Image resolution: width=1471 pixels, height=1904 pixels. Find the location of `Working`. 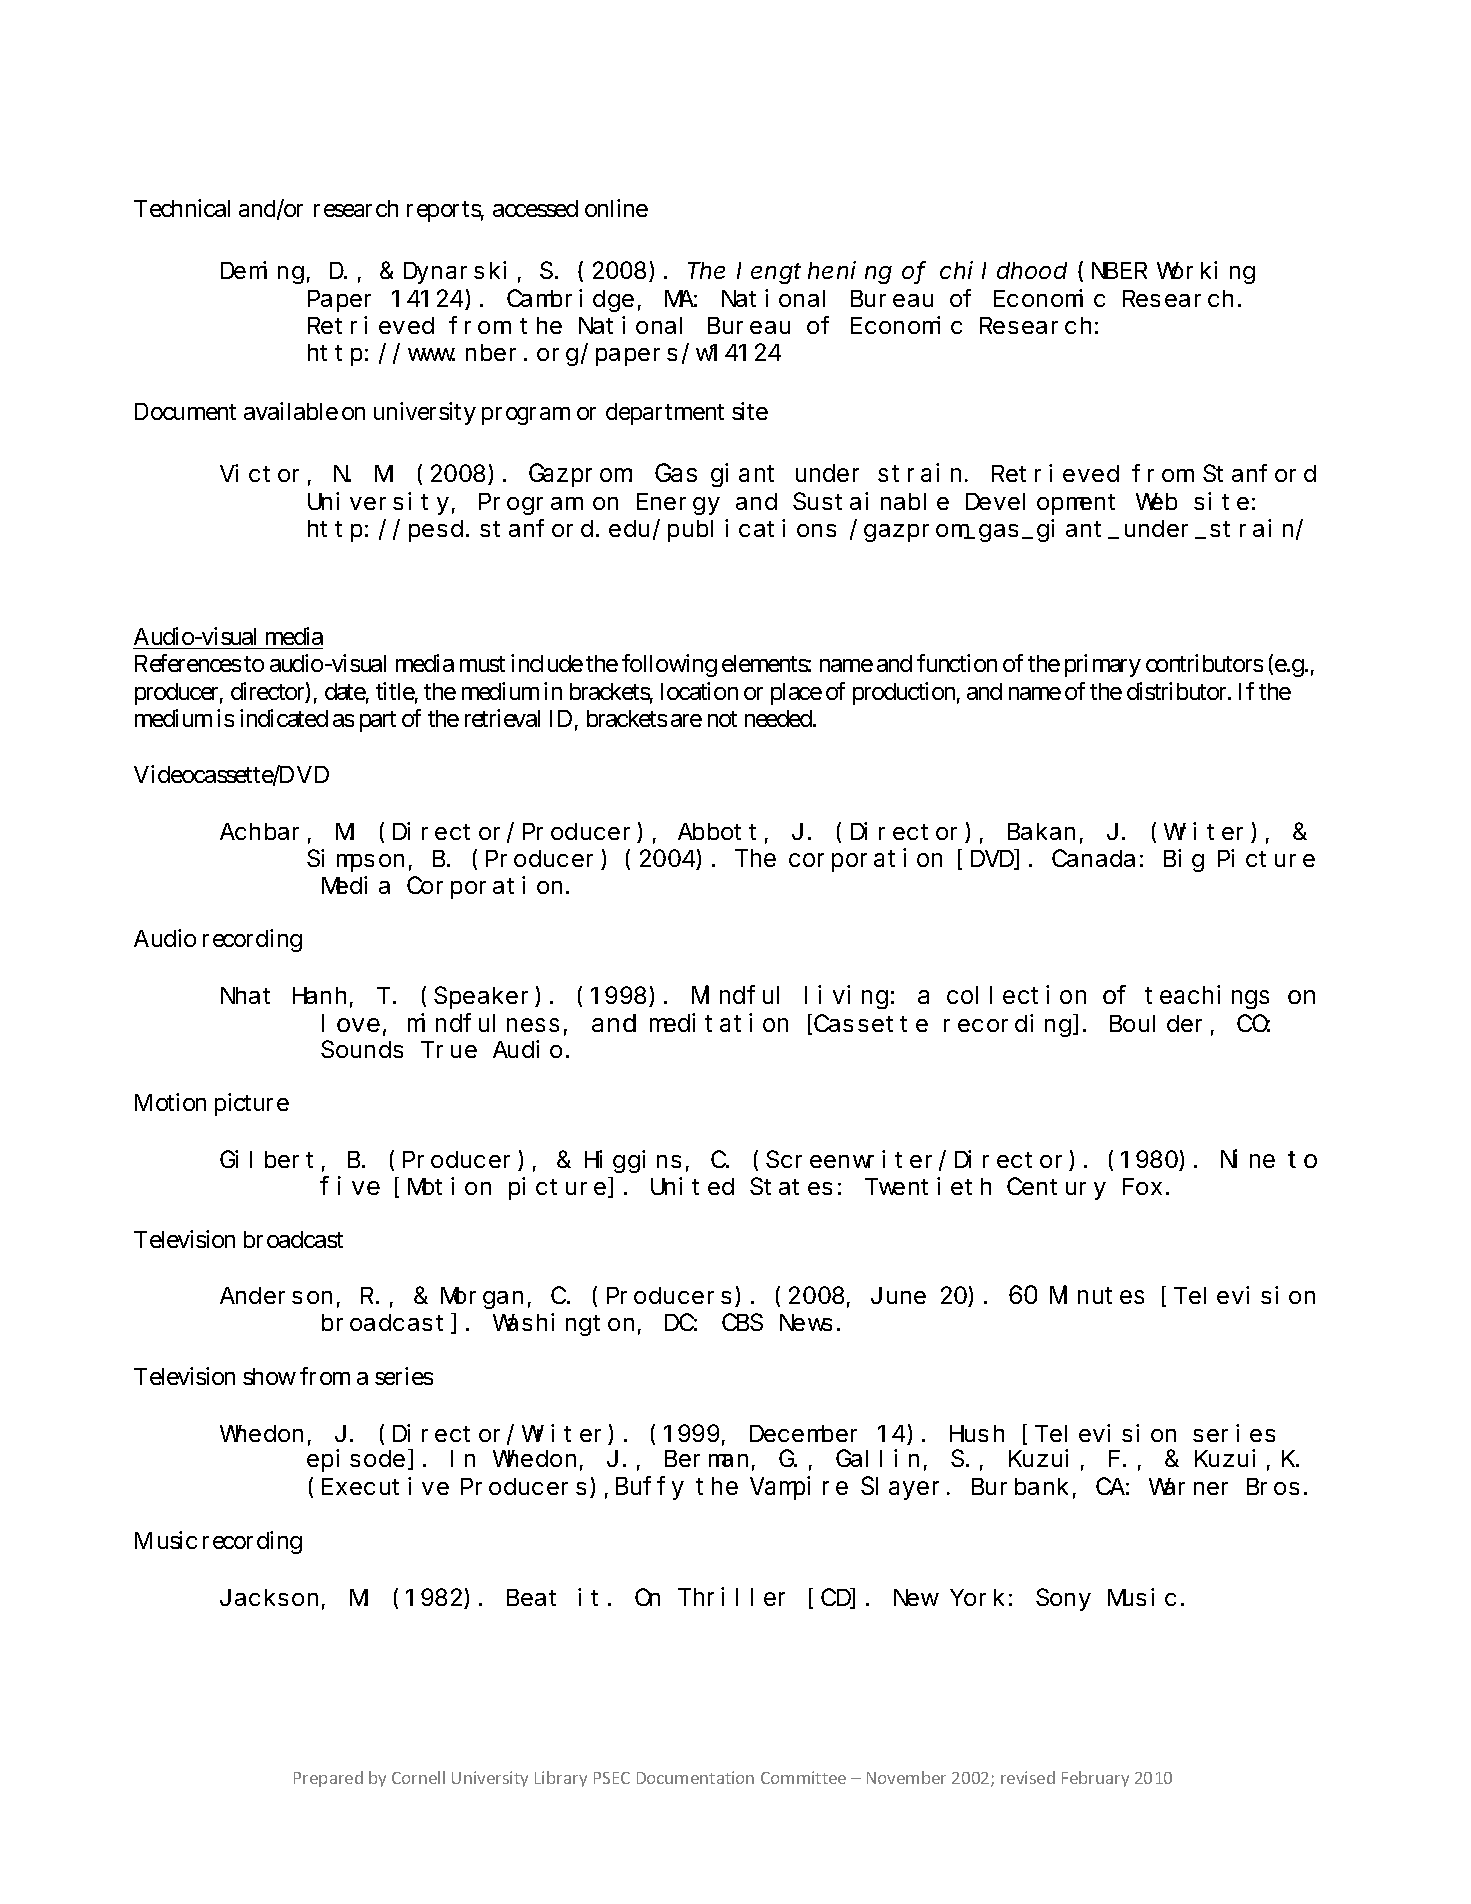

Working is located at coordinates (1206, 273).
